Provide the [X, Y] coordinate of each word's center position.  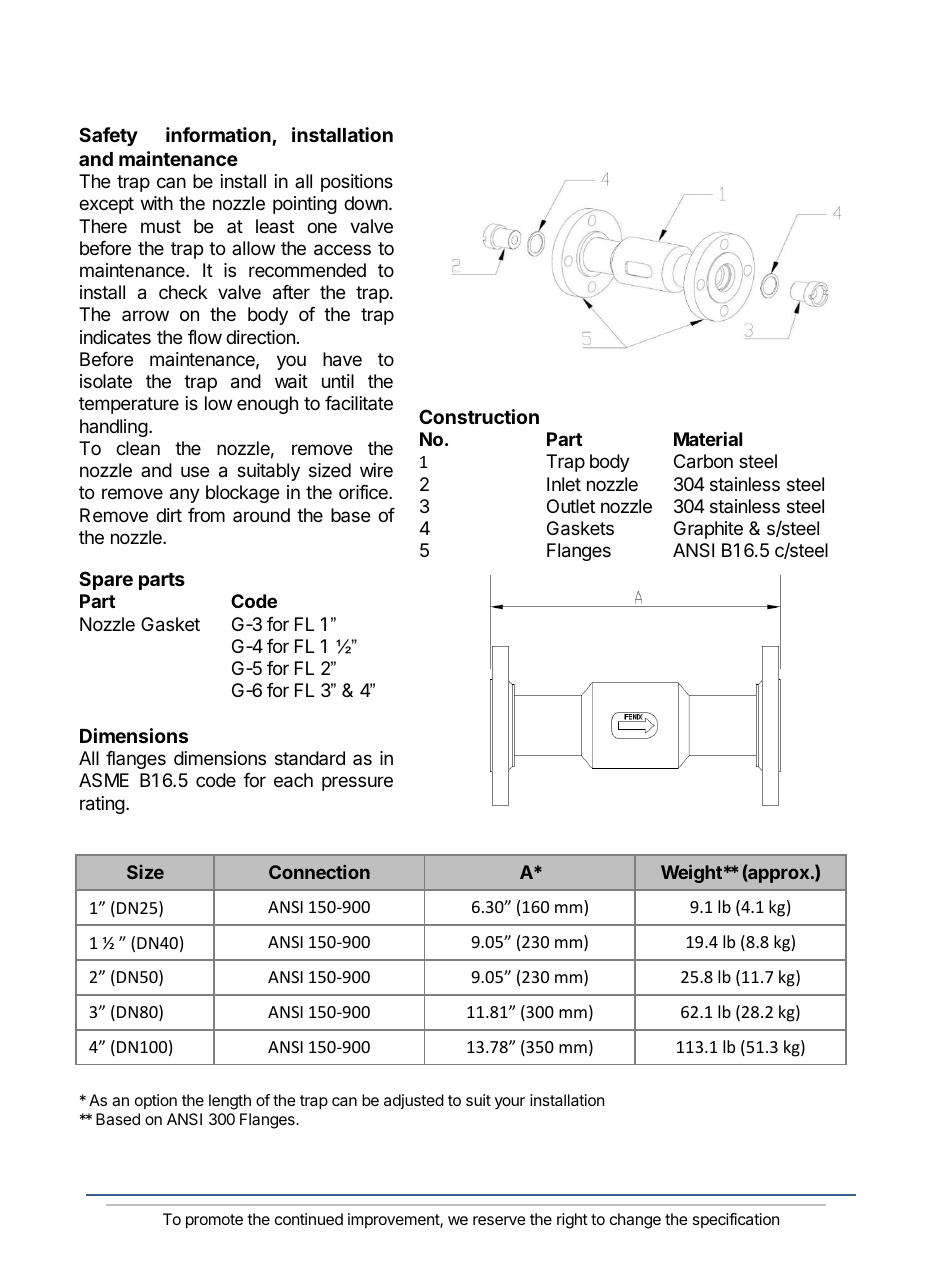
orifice [364, 491]
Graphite [708, 530]
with [157, 203]
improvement [394, 1220]
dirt [169, 515]
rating [102, 805]
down [367, 203]
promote [214, 1221]
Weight [691, 874]
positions [357, 183]
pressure [357, 783]
